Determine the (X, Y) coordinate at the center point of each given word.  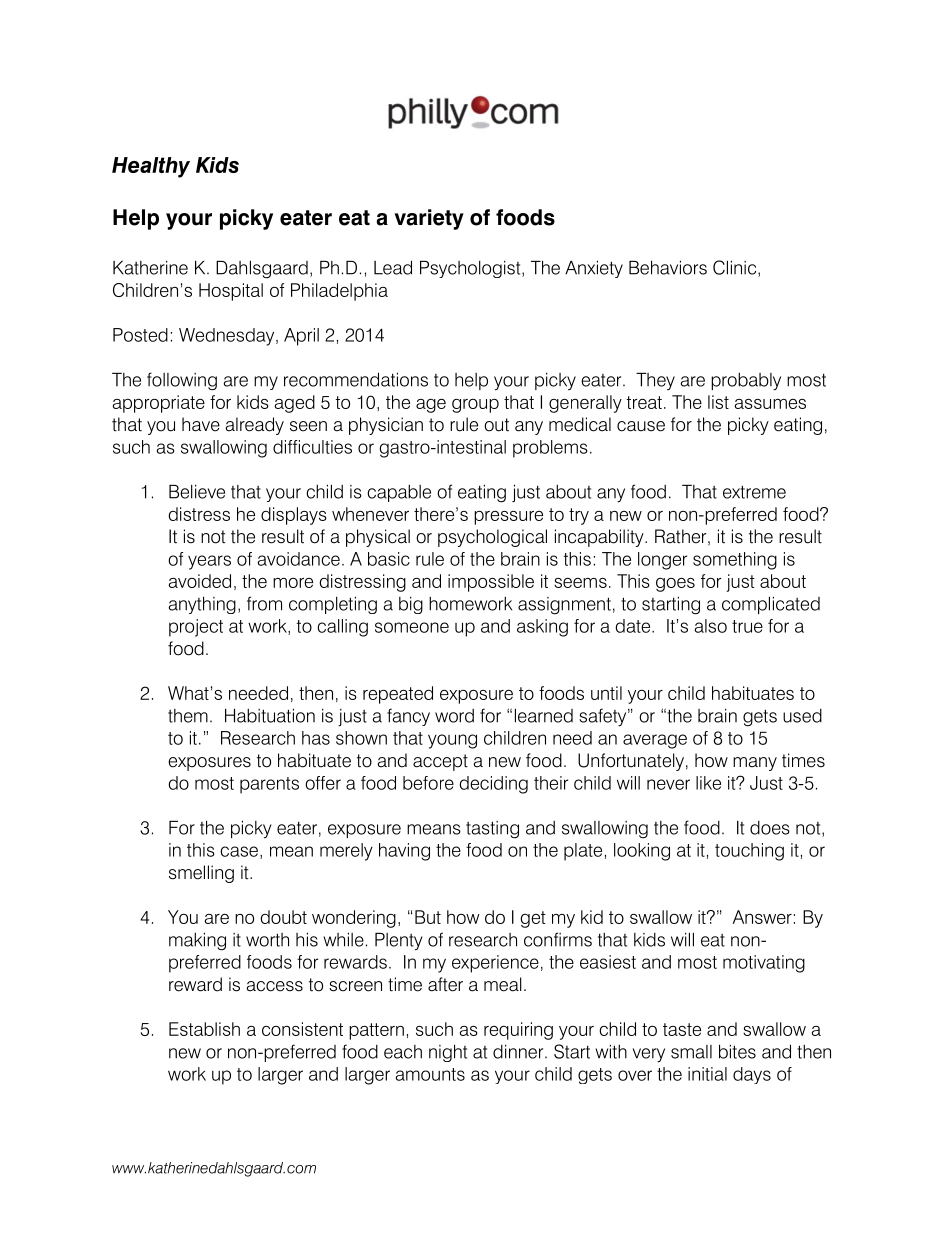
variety (429, 219)
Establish (204, 1029)
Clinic (736, 268)
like (708, 783)
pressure (508, 518)
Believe (197, 492)
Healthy (151, 167)
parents (269, 785)
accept (440, 762)
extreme (754, 492)
